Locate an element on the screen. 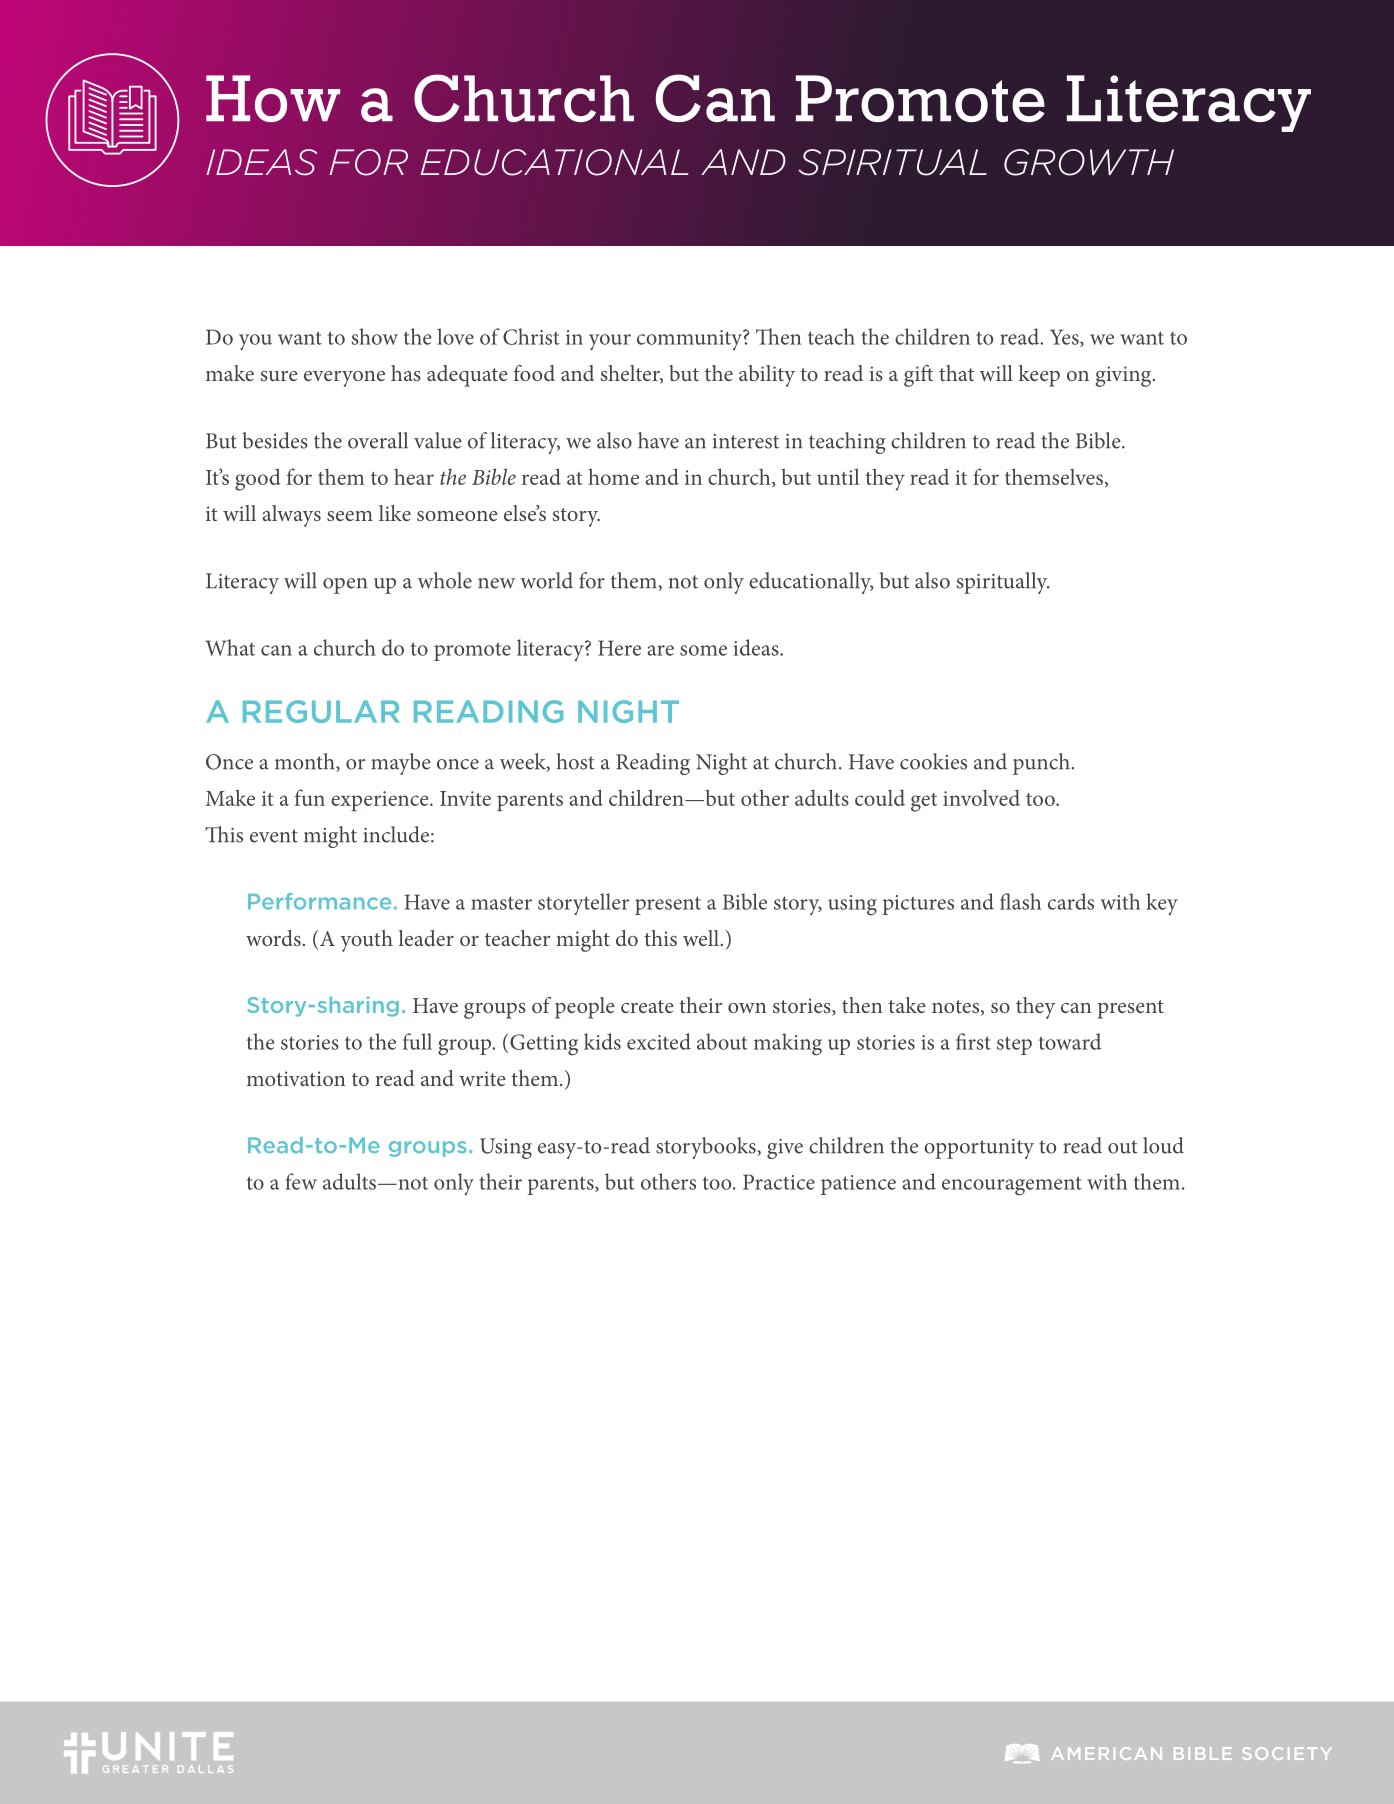 This screenshot has width=1394, height=1804. keep is located at coordinates (1039, 376).
